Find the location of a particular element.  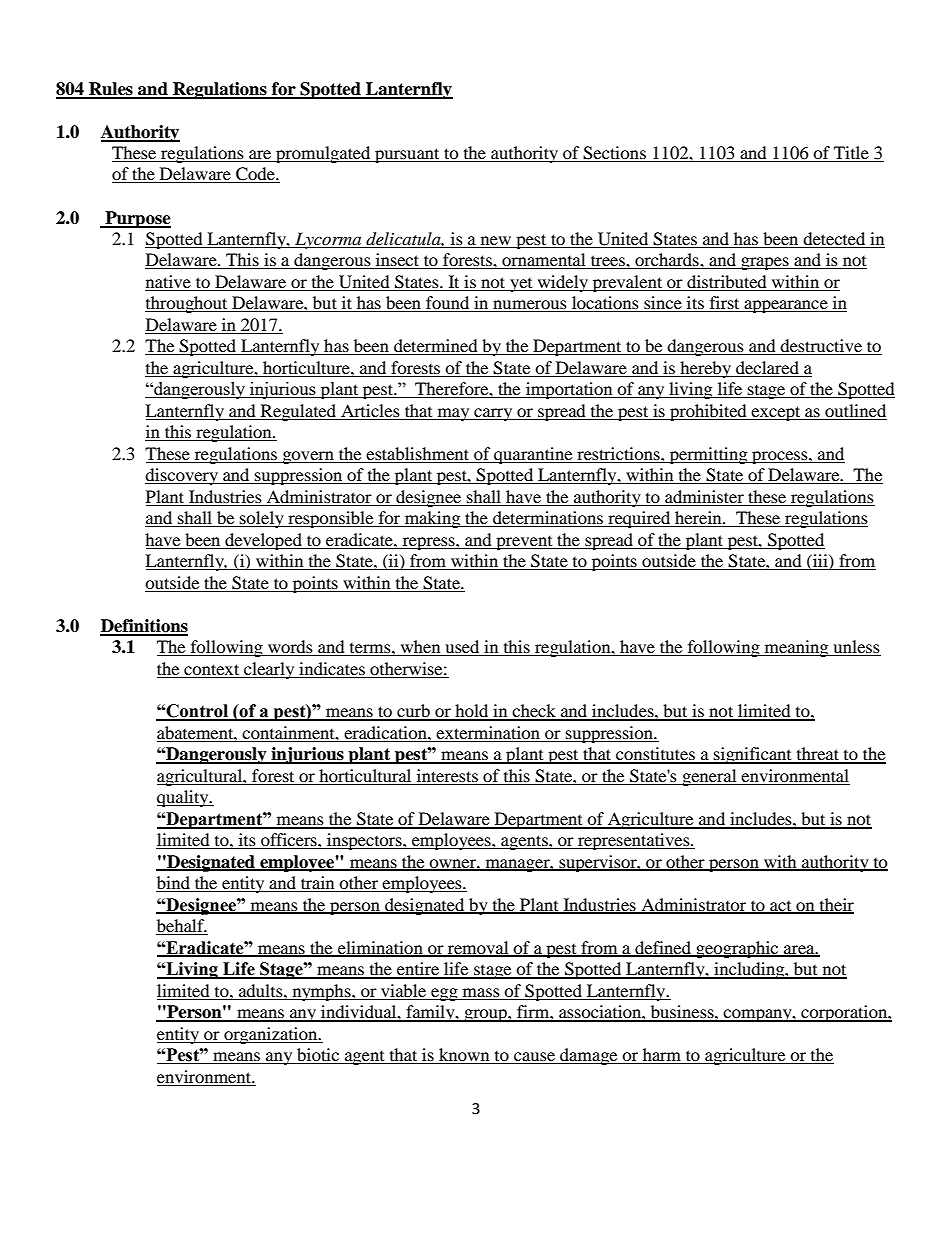

known is located at coordinates (464, 1056).
